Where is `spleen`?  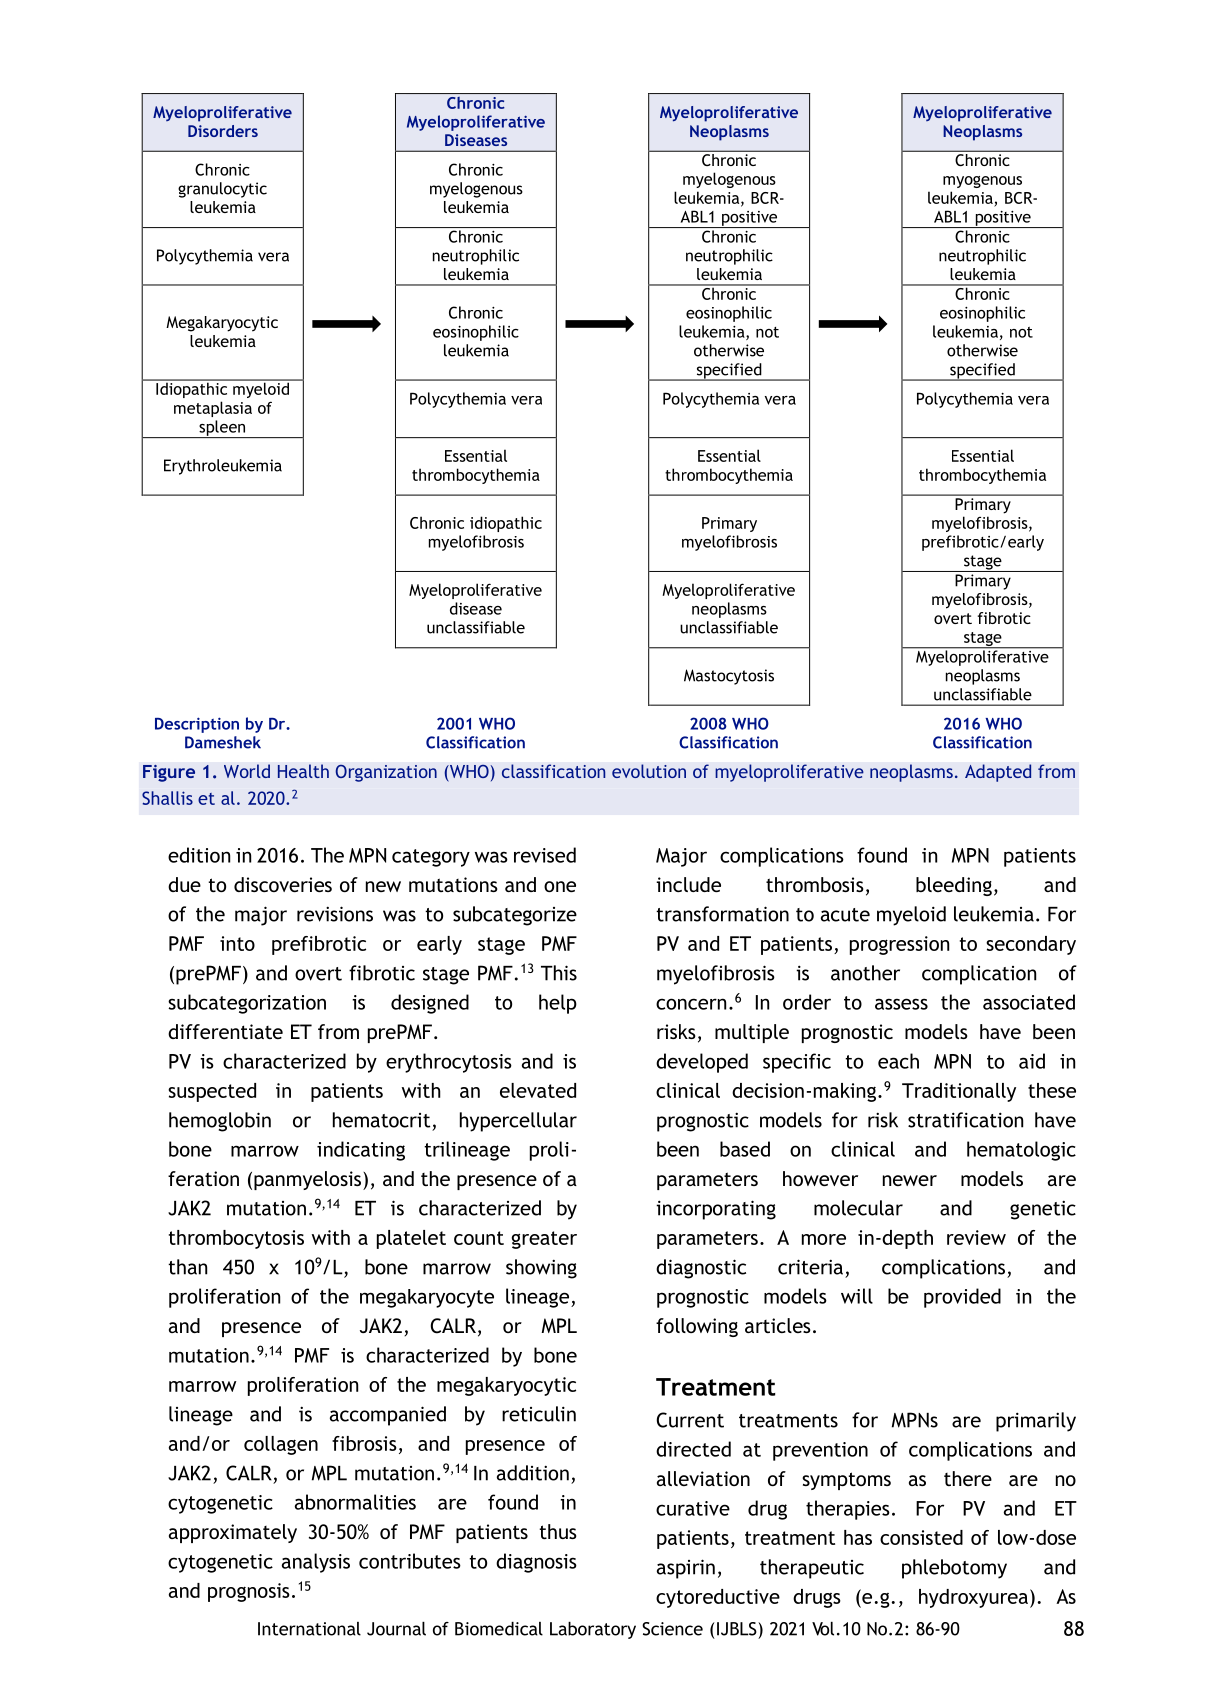 spleen is located at coordinates (222, 429).
